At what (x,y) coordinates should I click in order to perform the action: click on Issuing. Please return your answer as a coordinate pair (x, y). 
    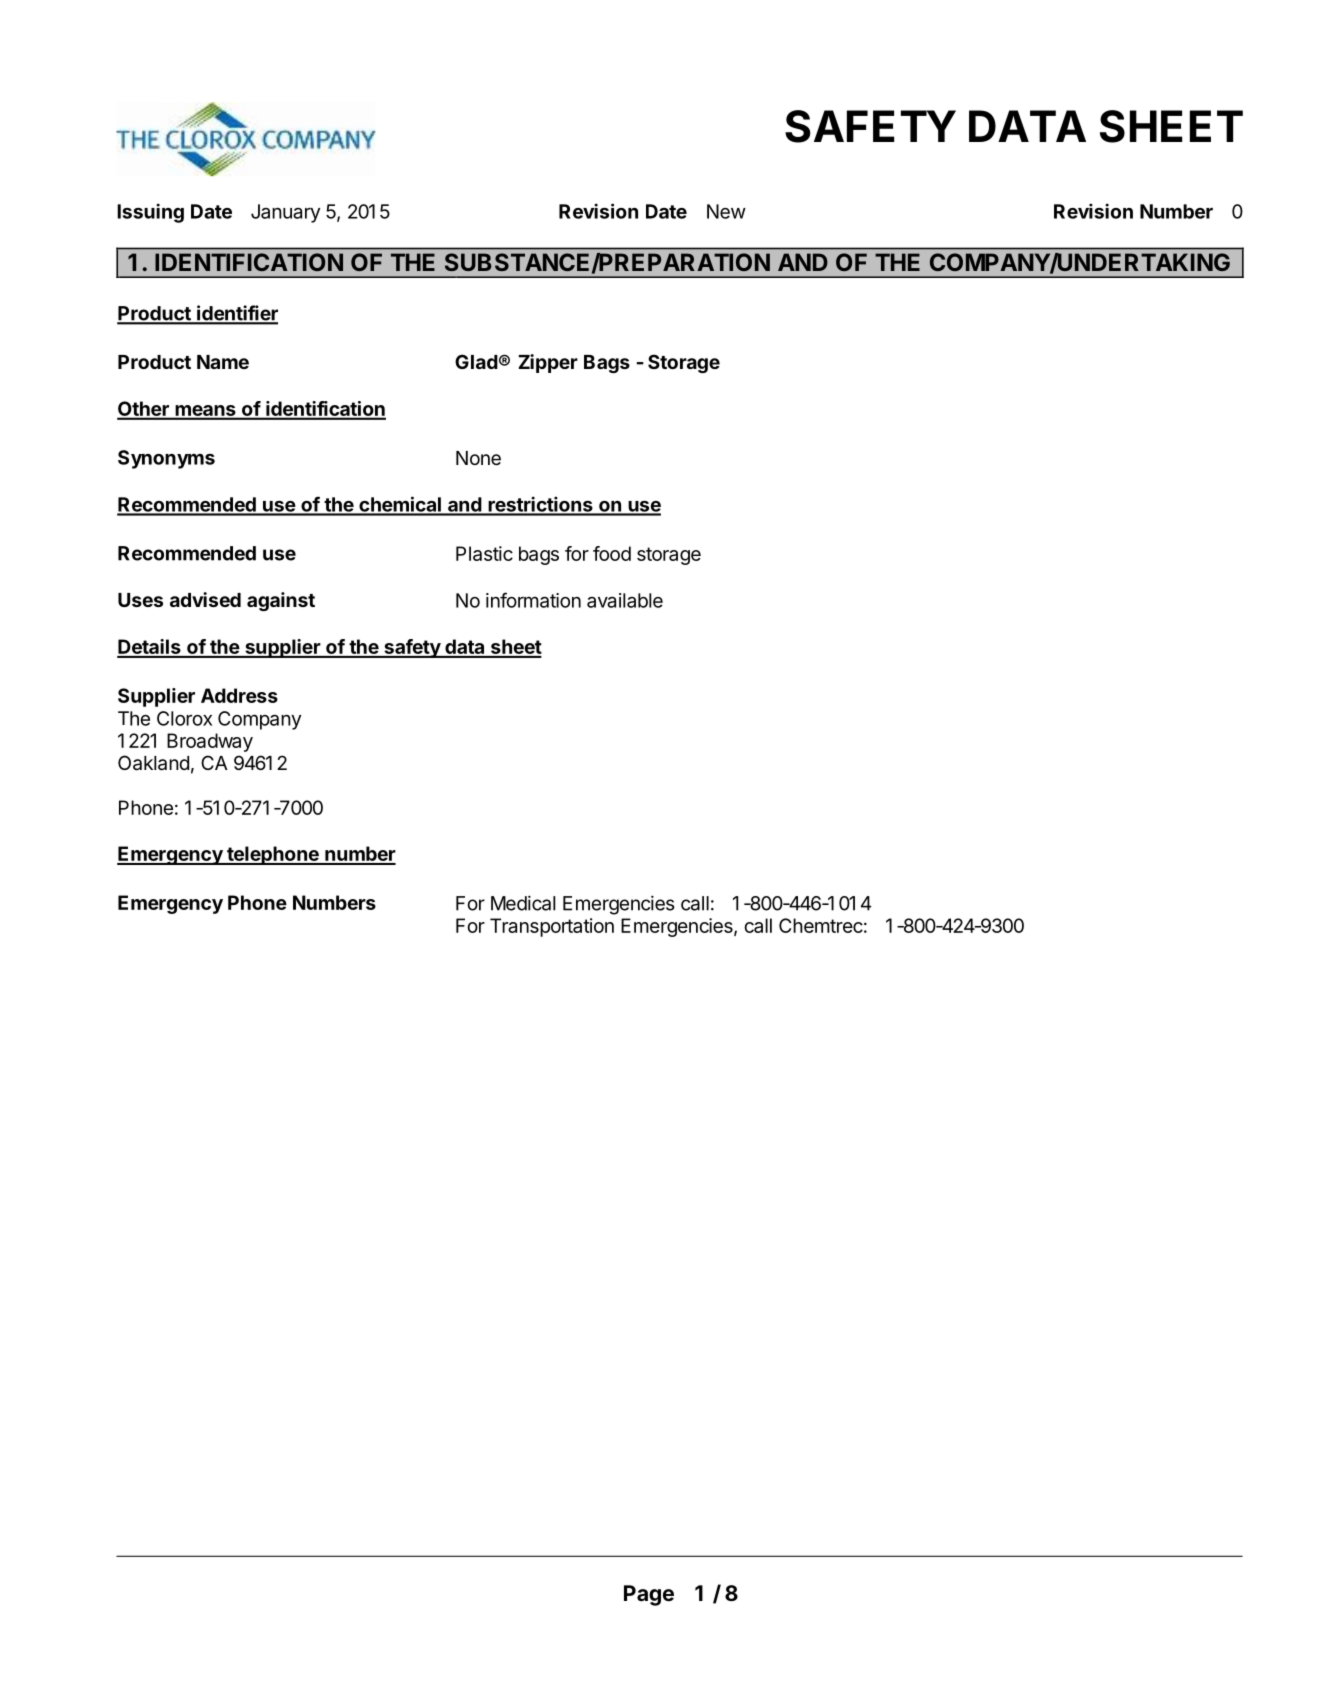
    Looking at the image, I should click on (150, 213).
